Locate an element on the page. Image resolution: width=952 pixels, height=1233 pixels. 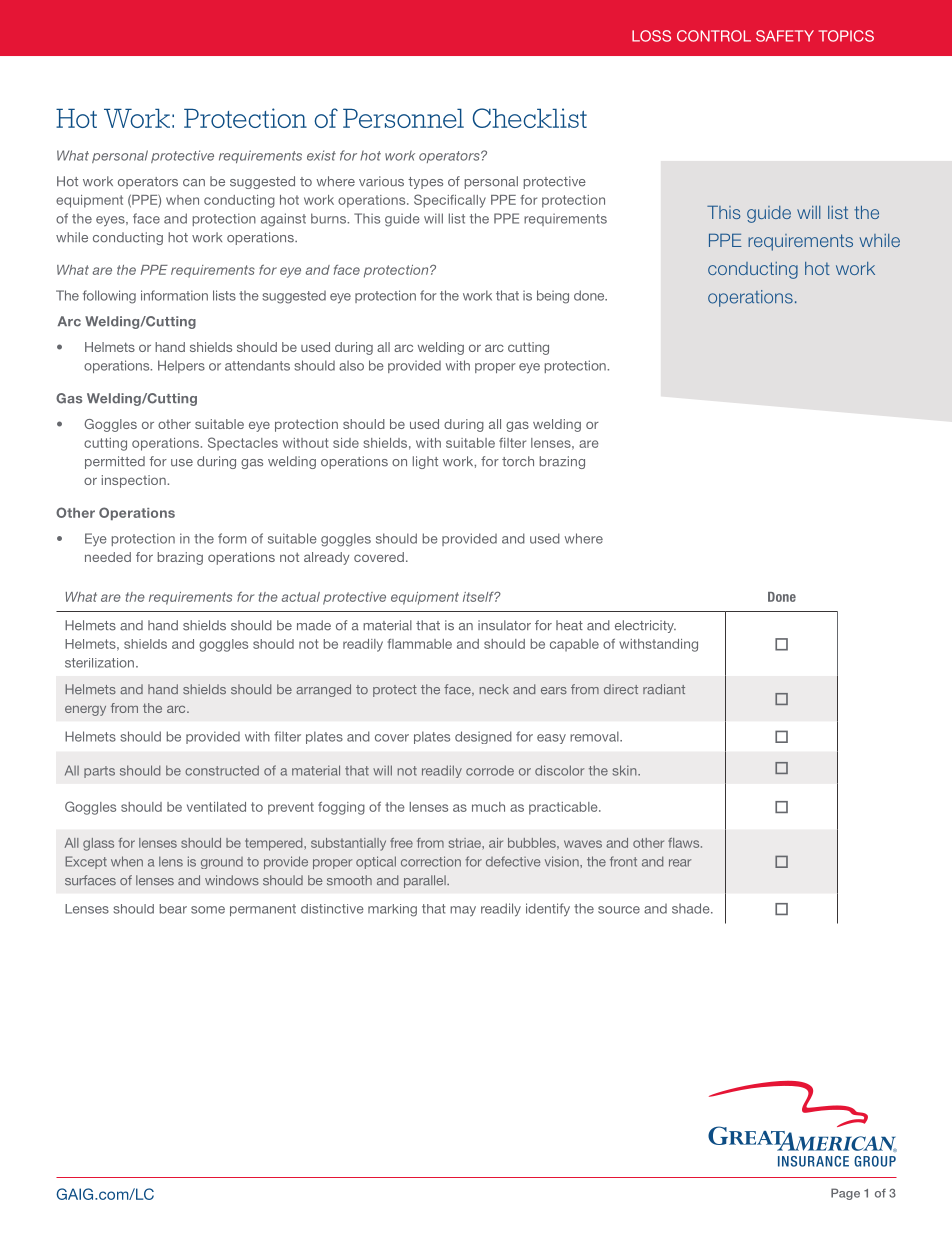
Page is located at coordinates (845, 1194).
